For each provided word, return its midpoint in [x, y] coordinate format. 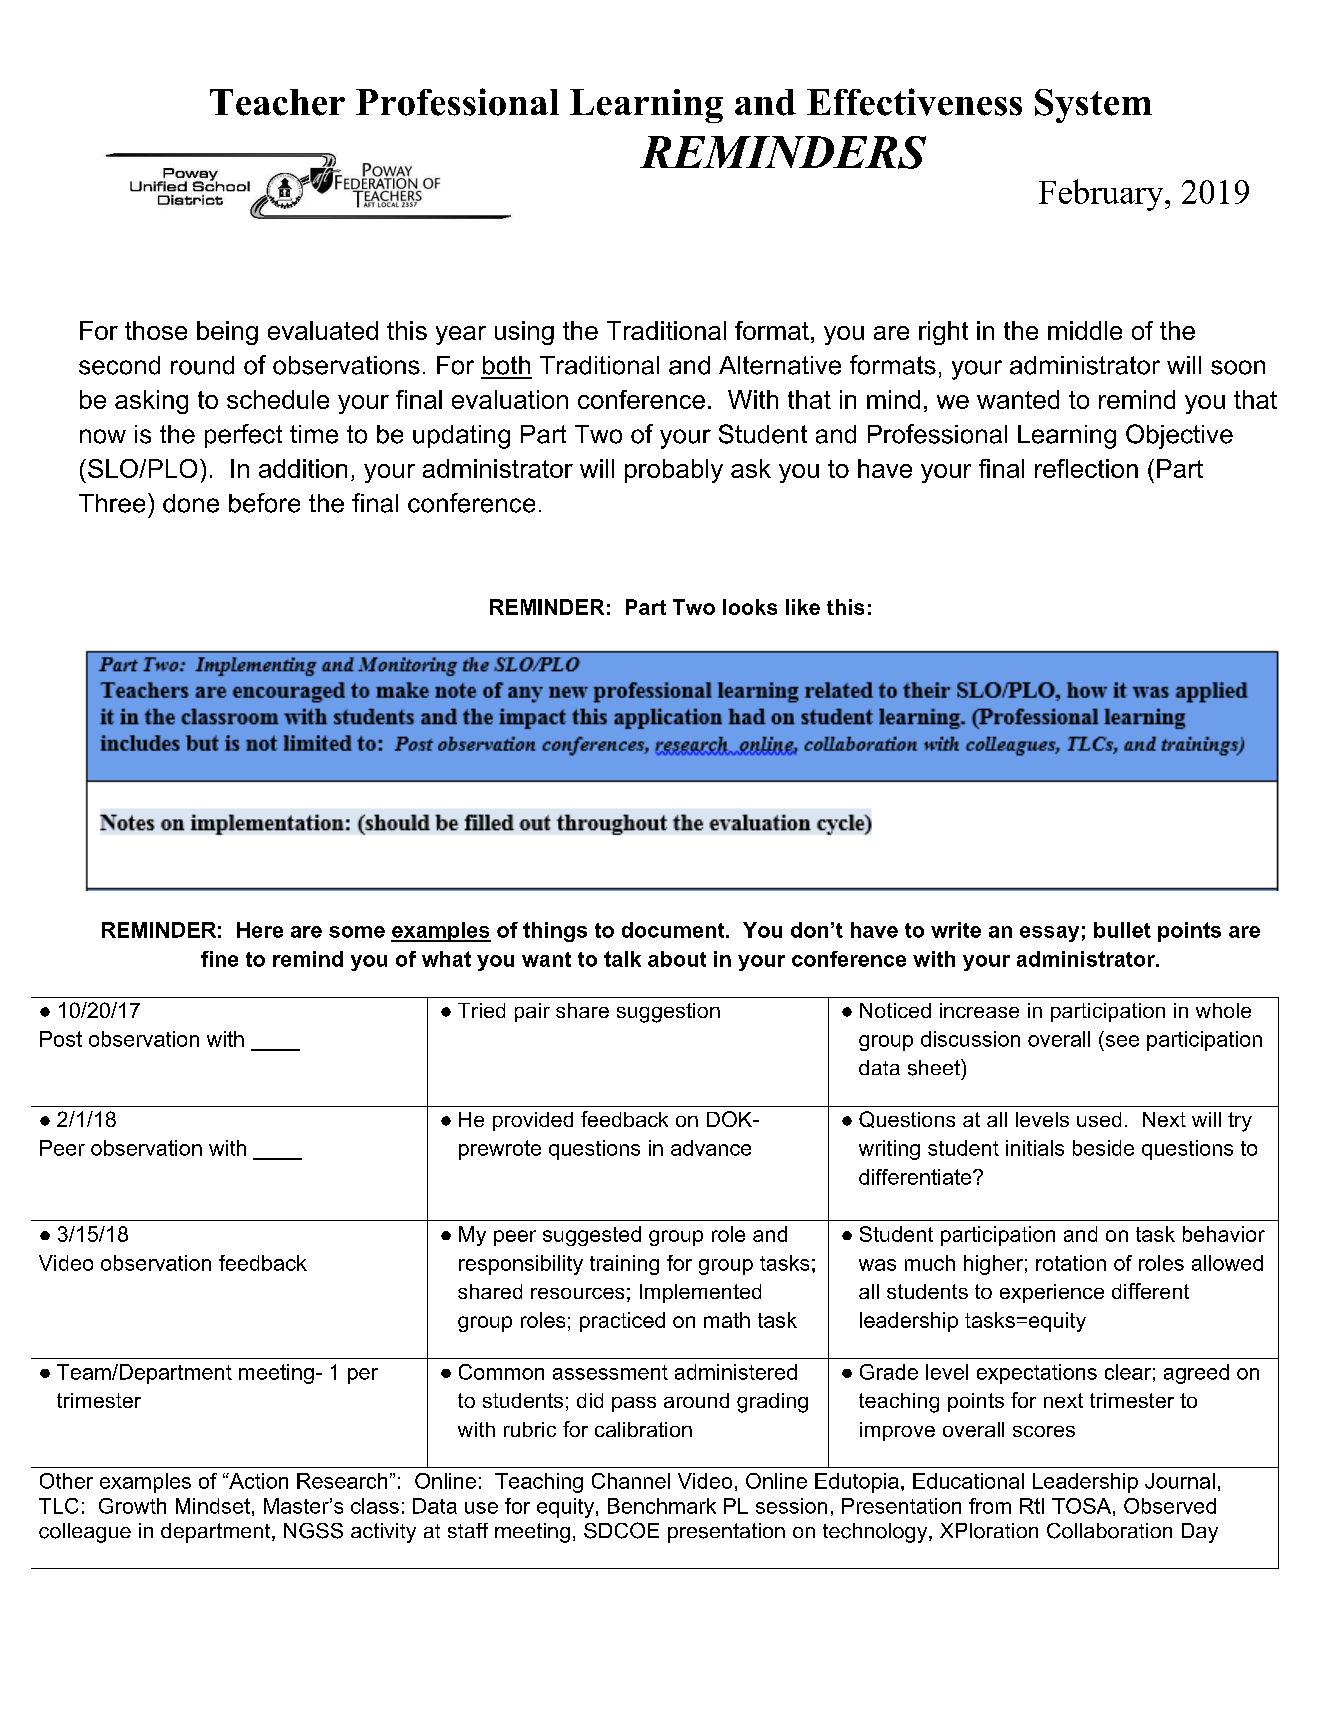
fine [219, 959]
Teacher [277, 102]
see [1122, 1041]
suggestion [668, 1013]
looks [750, 607]
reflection [1086, 468]
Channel [631, 1481]
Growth [132, 1506]
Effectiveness [914, 102]
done [191, 503]
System [1093, 106]
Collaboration [1109, 1531]
